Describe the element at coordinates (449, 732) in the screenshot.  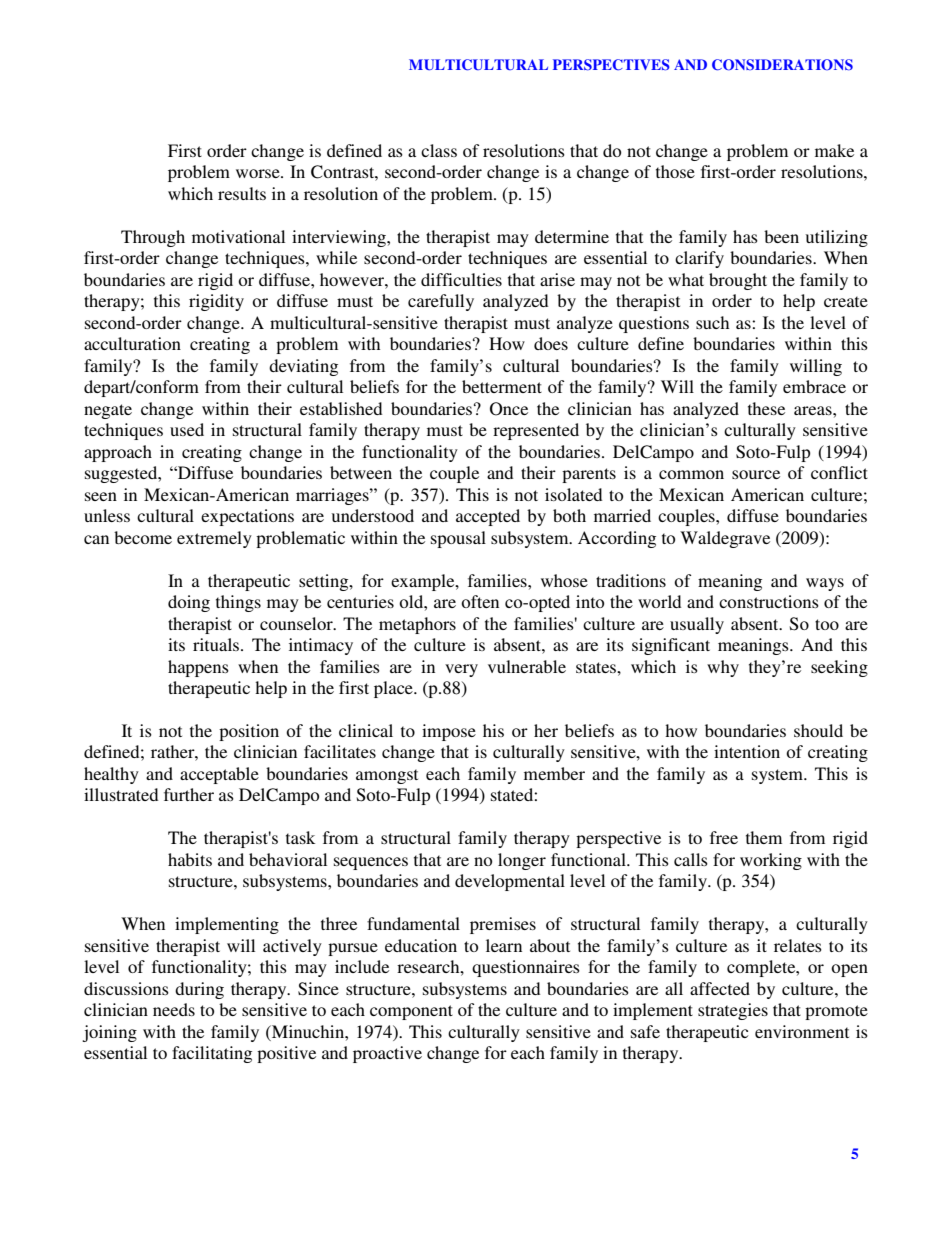
I see `impose` at that location.
